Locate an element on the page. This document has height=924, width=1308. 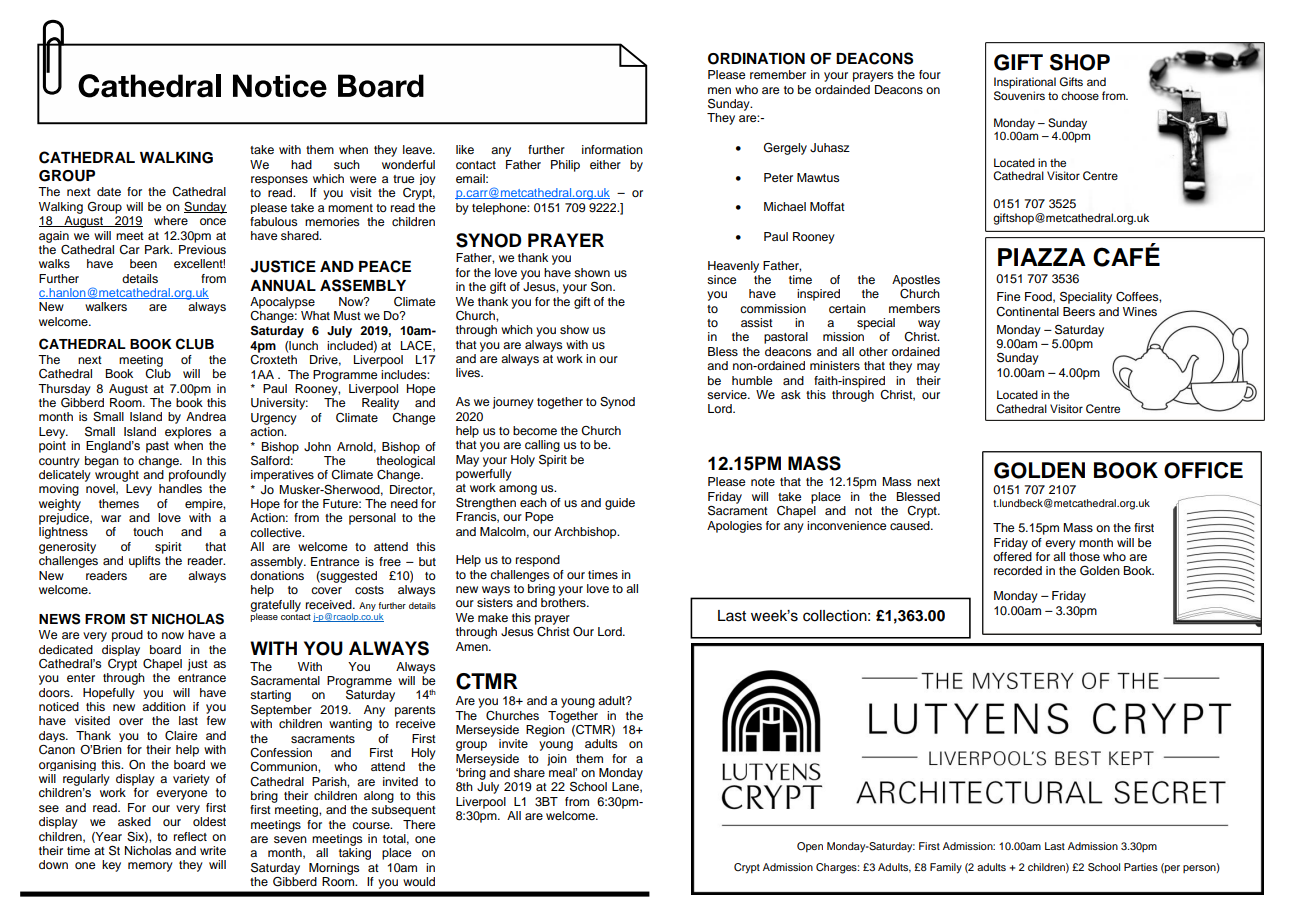
had is located at coordinates (301, 164).
